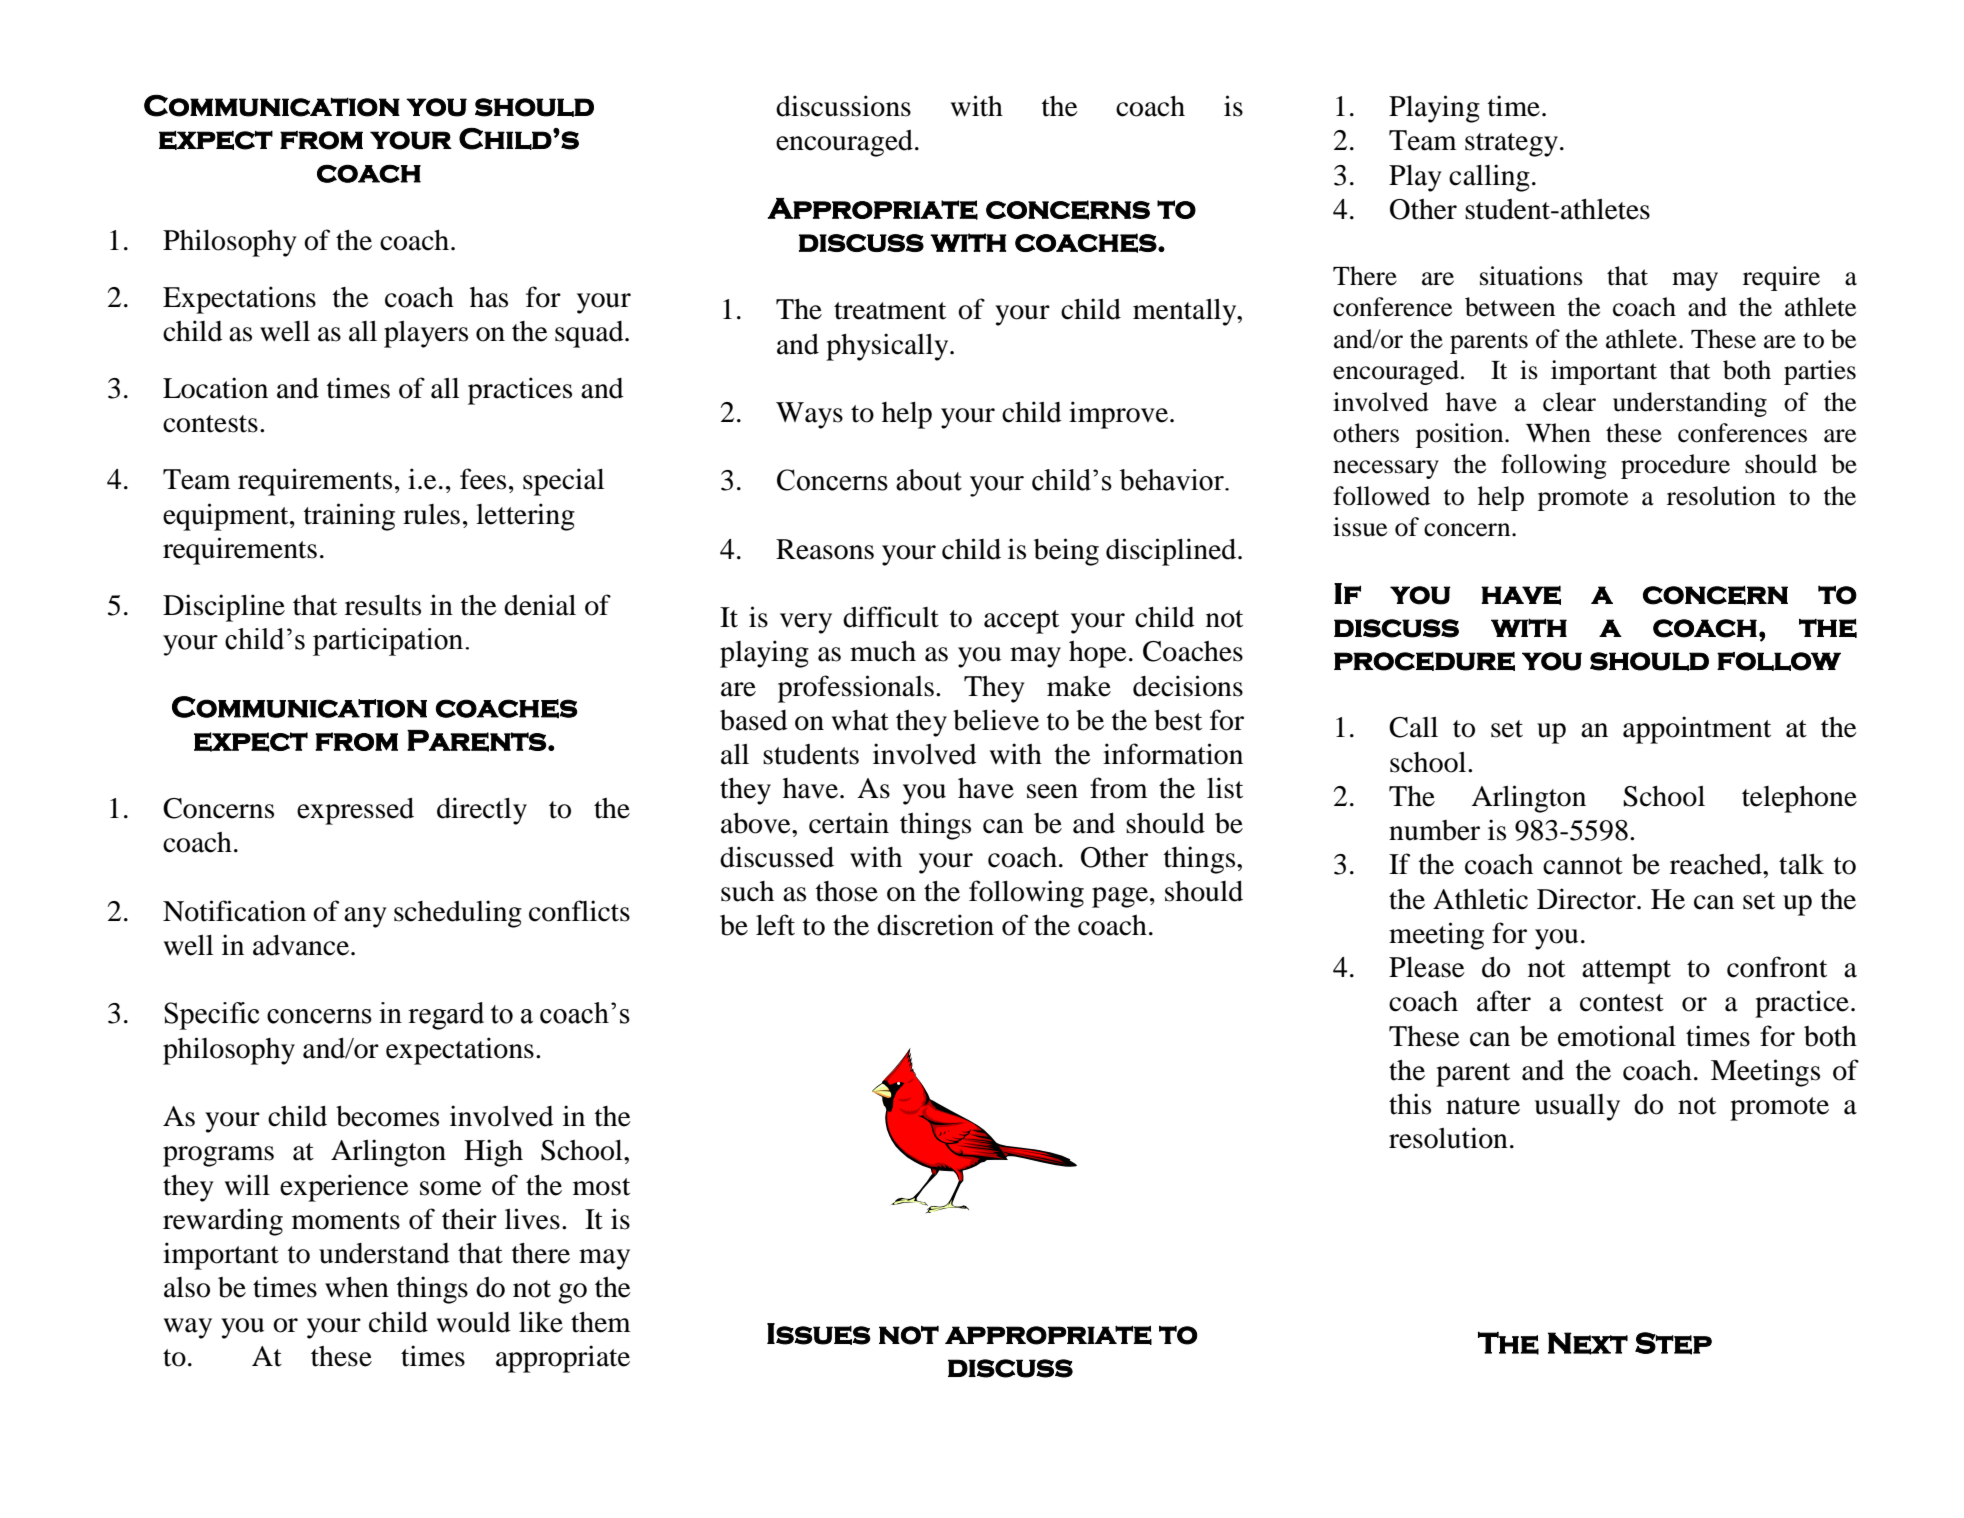 This screenshot has height=1518, width=1964. What do you see at coordinates (996, 720) in the screenshot?
I see `believe` at bounding box center [996, 720].
